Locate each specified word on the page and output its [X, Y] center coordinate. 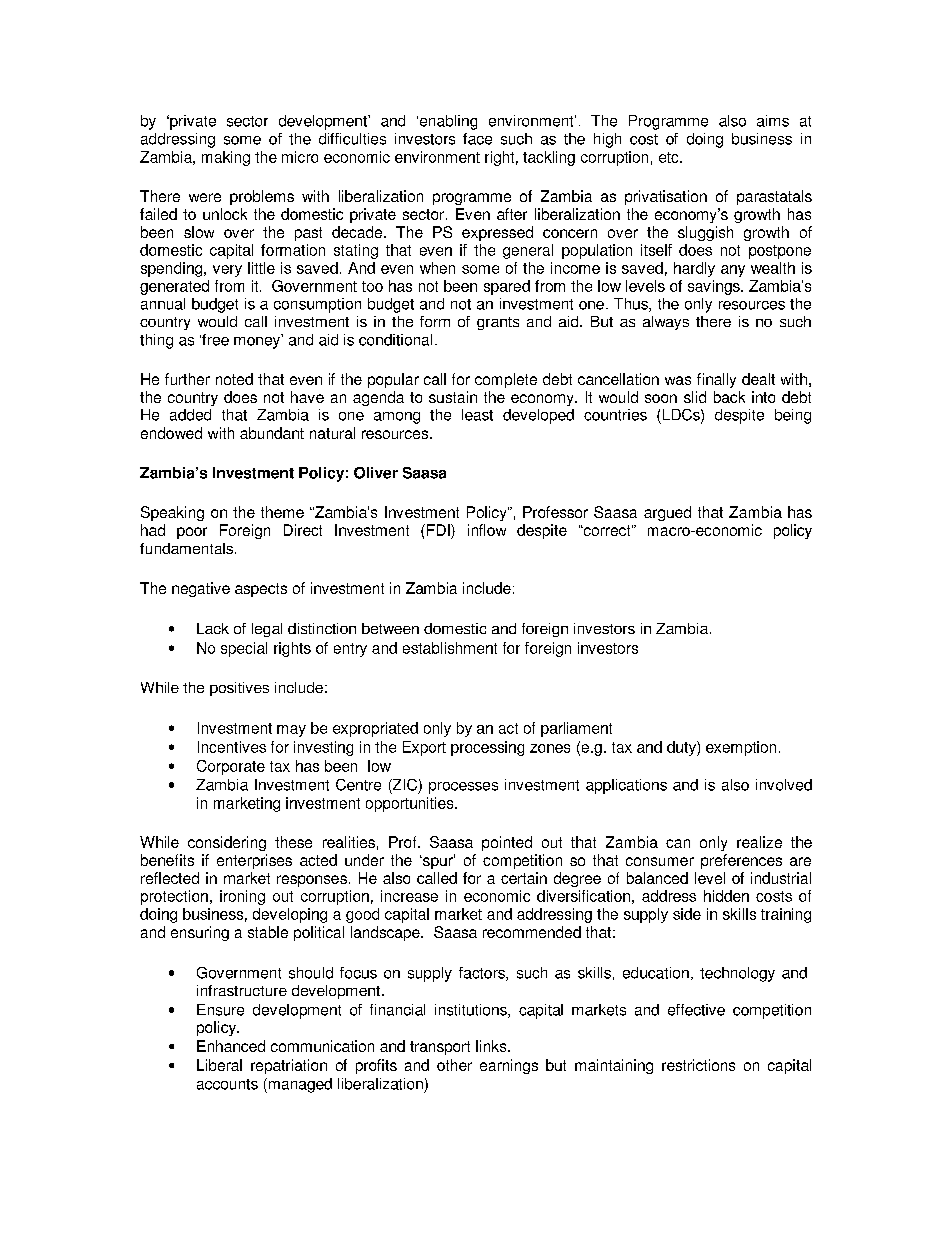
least [477, 415]
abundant [272, 433]
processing [487, 748]
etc [670, 157]
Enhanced [231, 1046]
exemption [741, 748]
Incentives [232, 747]
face [477, 139]
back [729, 397]
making [226, 158]
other [454, 1065]
